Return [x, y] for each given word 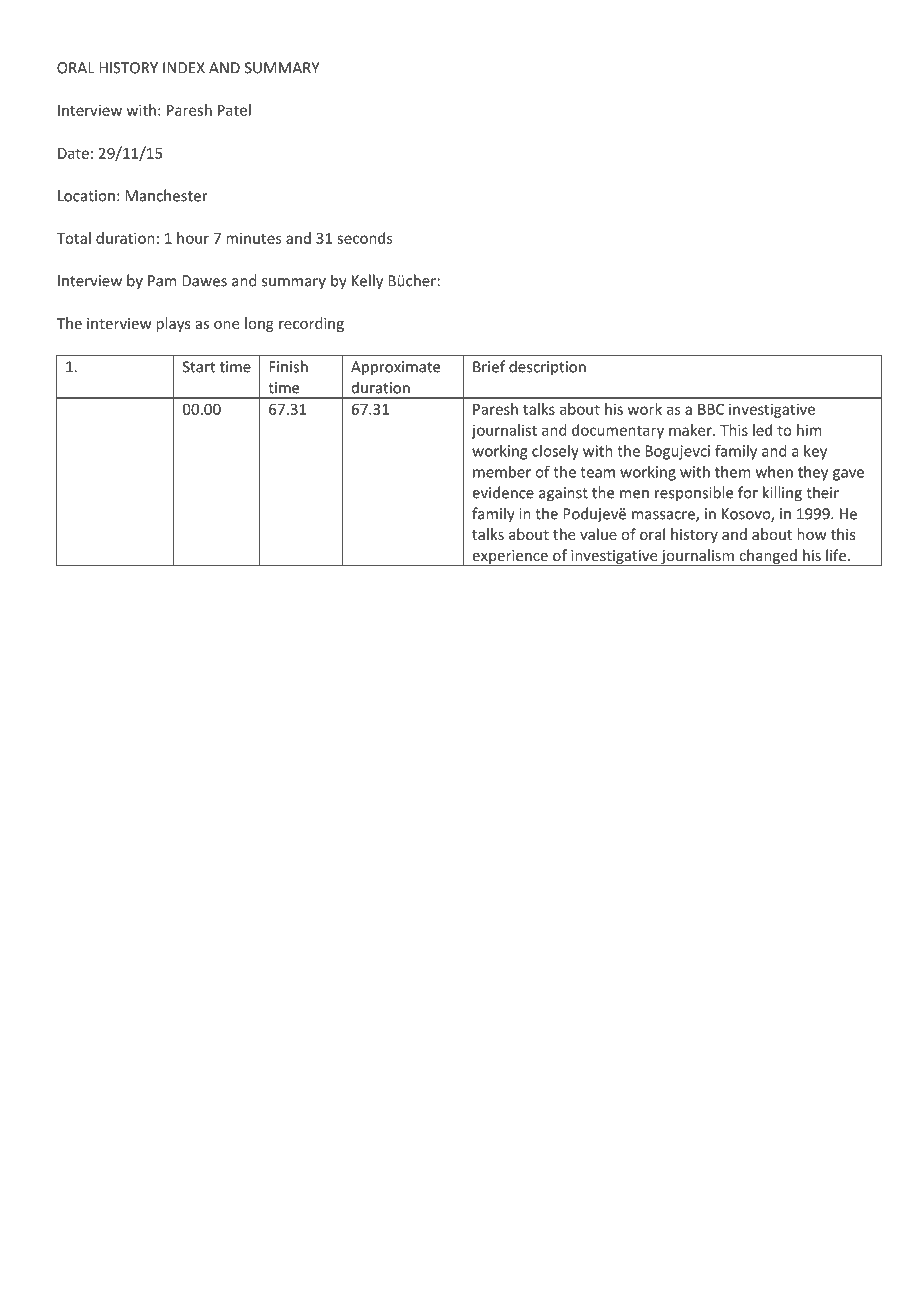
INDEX [184, 68]
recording [311, 324]
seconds [365, 238]
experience [510, 558]
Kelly [367, 282]
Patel [234, 110]
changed [768, 557]
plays [173, 324]
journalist [504, 431]
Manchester [166, 195]
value [598, 534]
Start [199, 367]
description [547, 367]
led [762, 430]
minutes [254, 238]
